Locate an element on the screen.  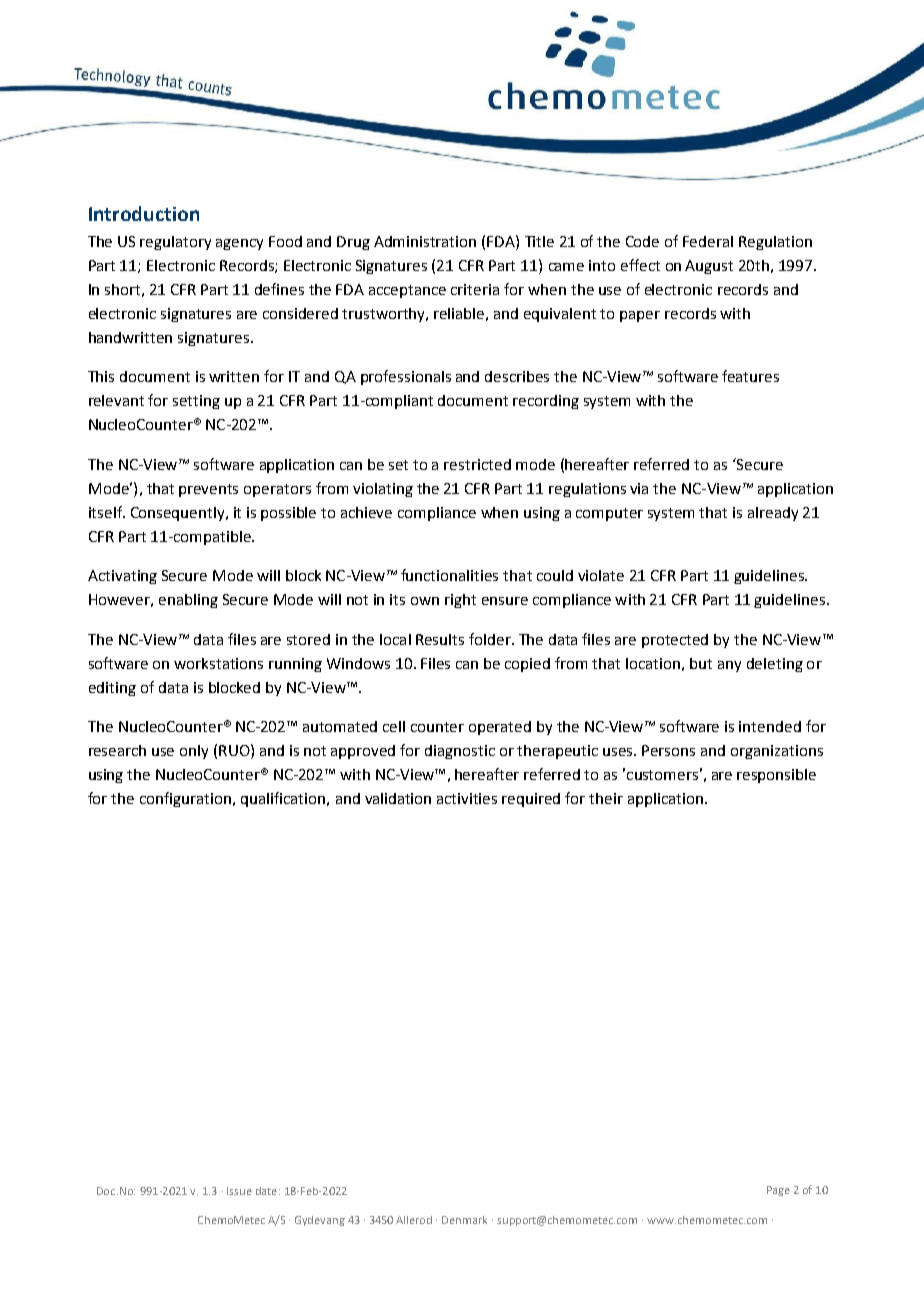
Persons is located at coordinates (668, 750).
